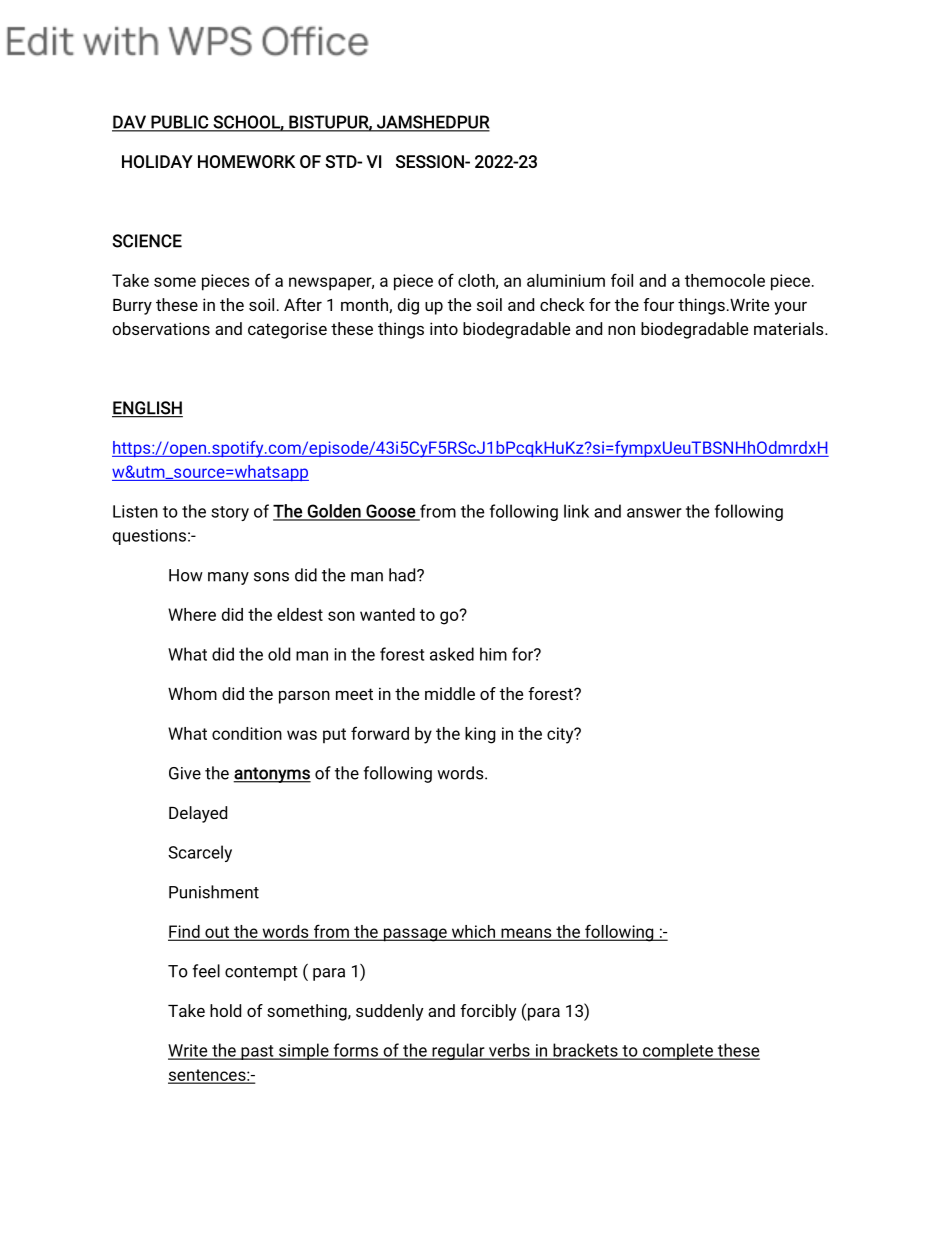 Image resolution: width=952 pixels, height=1233 pixels. I want to click on answer, so click(654, 513).
